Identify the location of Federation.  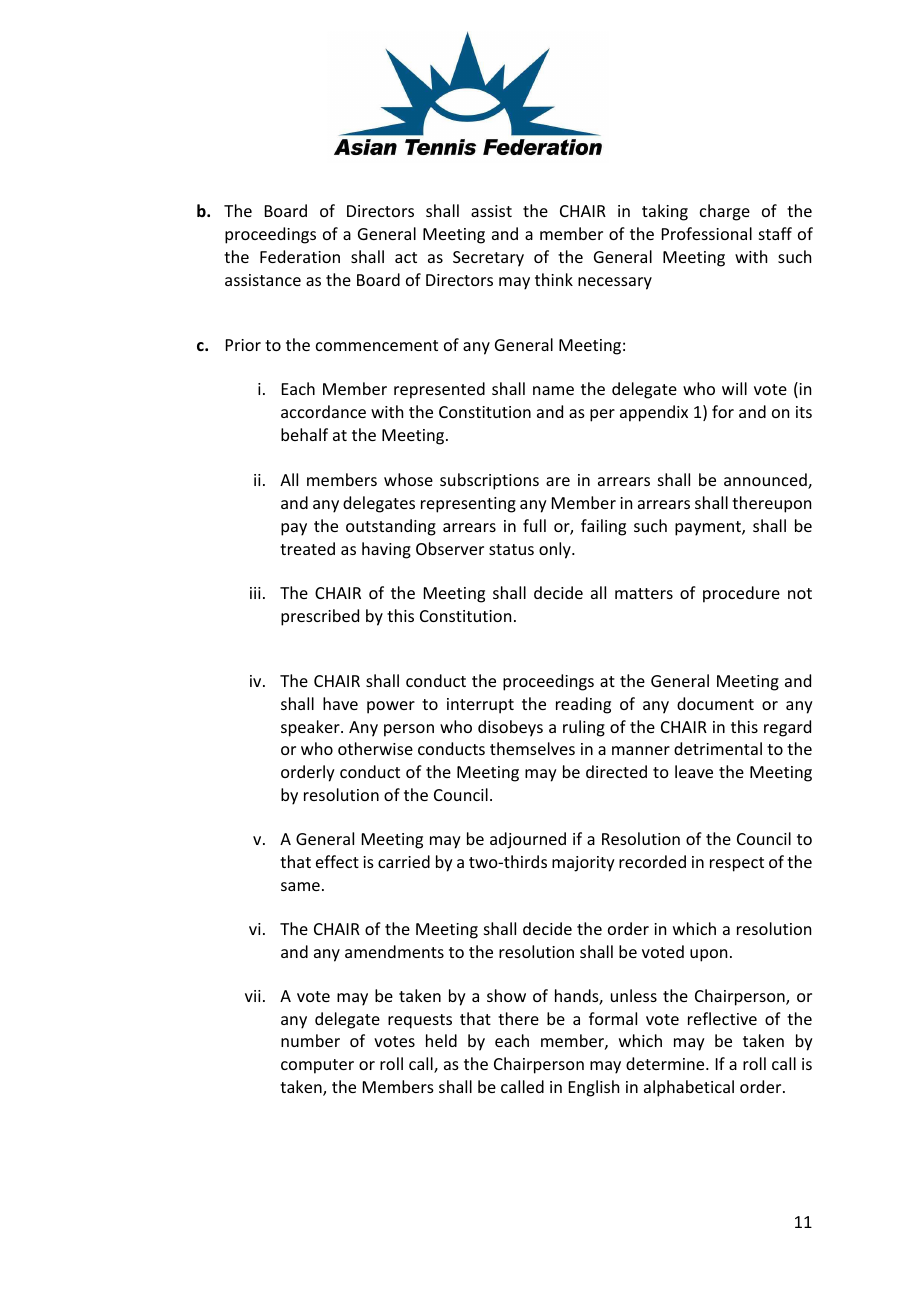
(300, 256).
